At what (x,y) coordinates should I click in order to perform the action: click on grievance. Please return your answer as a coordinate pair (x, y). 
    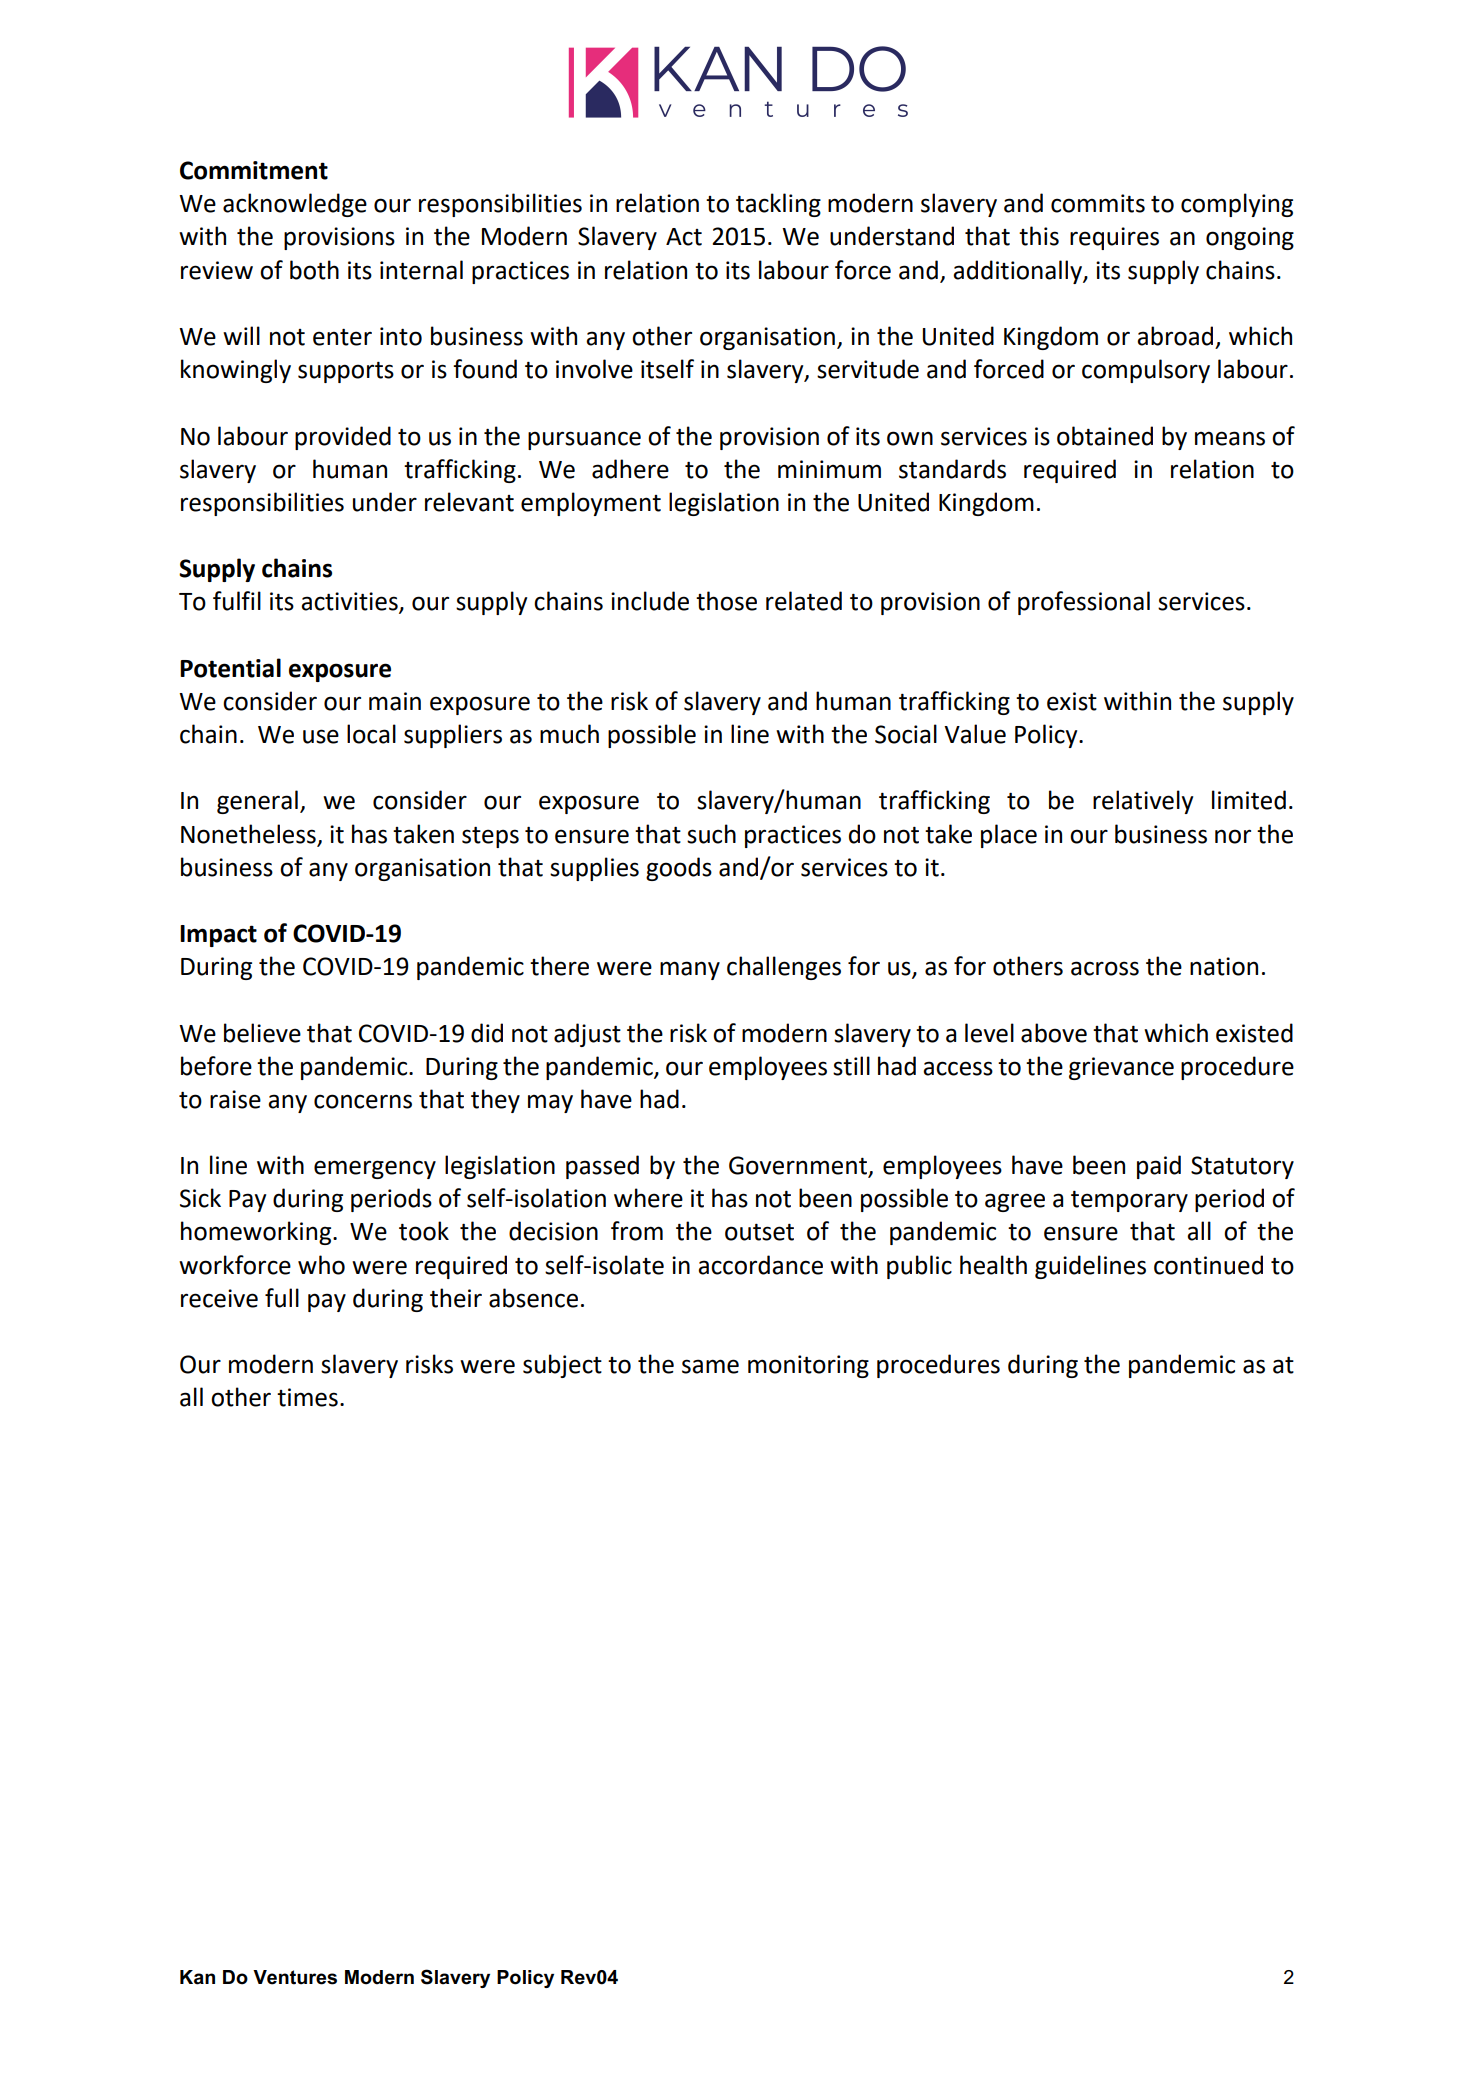
    Looking at the image, I should click on (1121, 1068).
